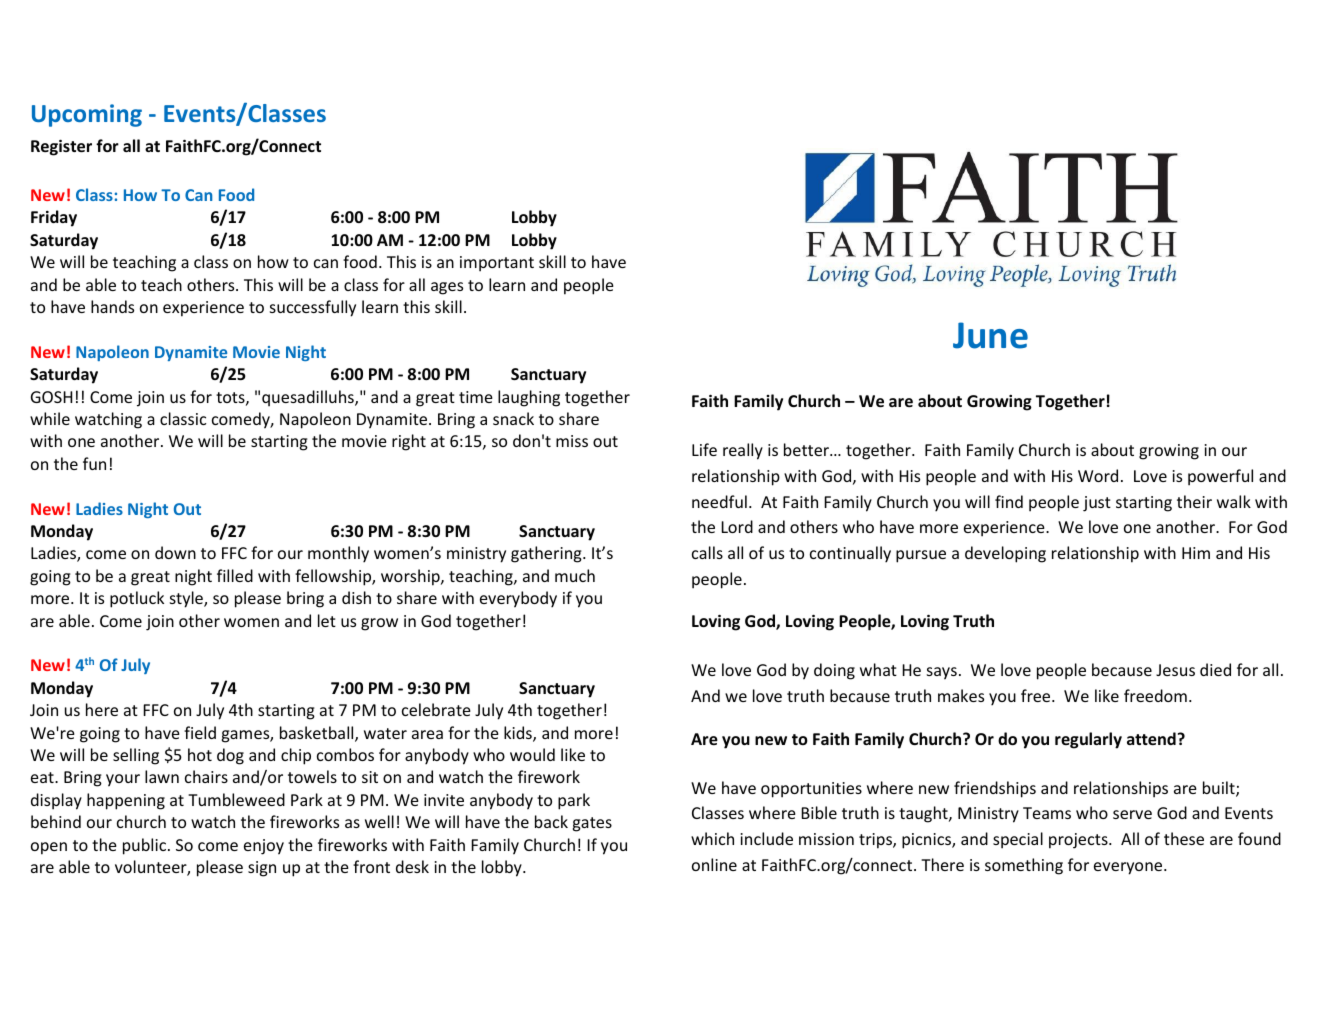  I want to click on June, so click(990, 335).
